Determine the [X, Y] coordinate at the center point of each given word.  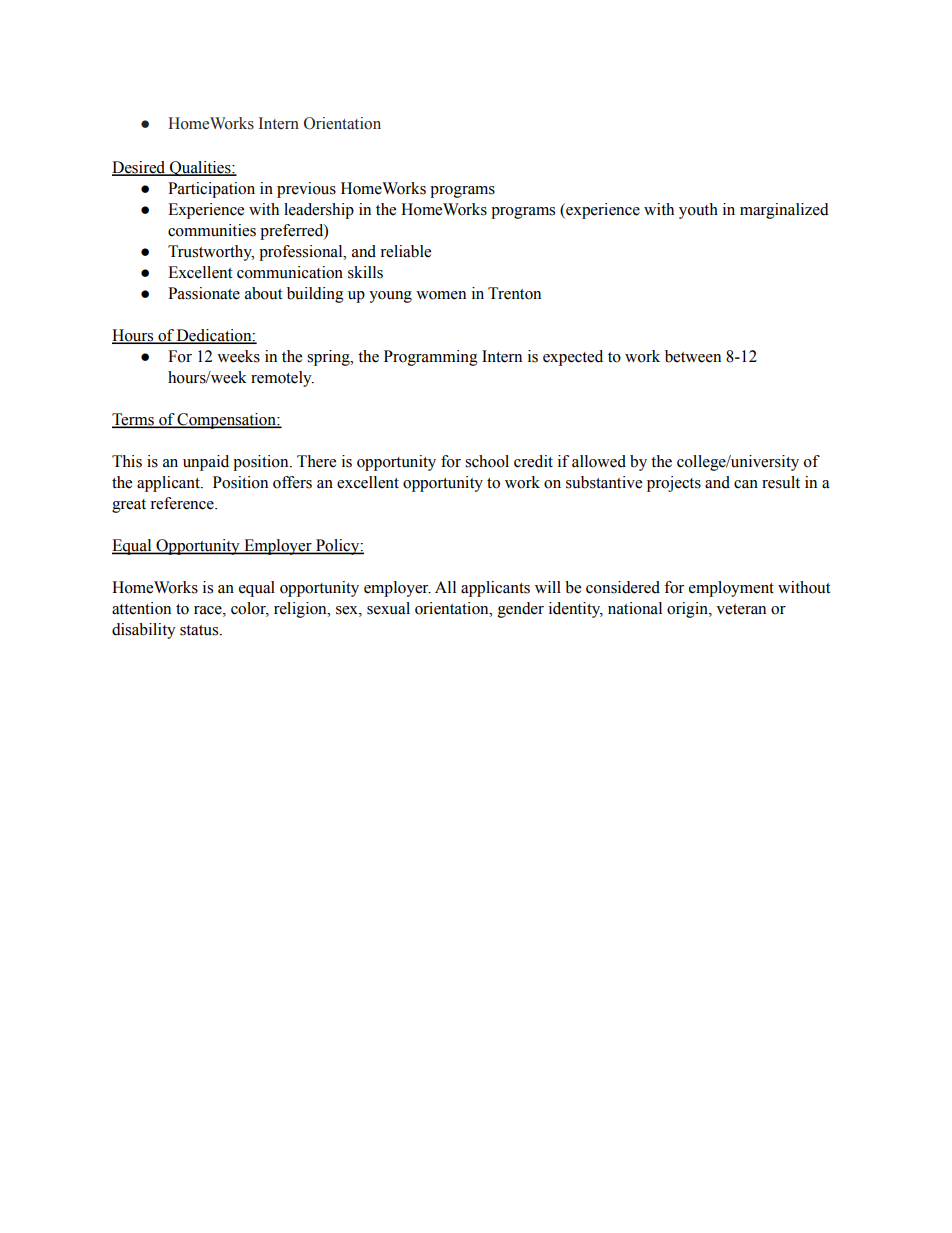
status [200, 630]
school [487, 461]
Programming [431, 358]
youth [698, 211]
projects [674, 484]
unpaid [206, 463]
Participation [211, 190]
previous [306, 190]
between [693, 356]
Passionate [204, 293]
